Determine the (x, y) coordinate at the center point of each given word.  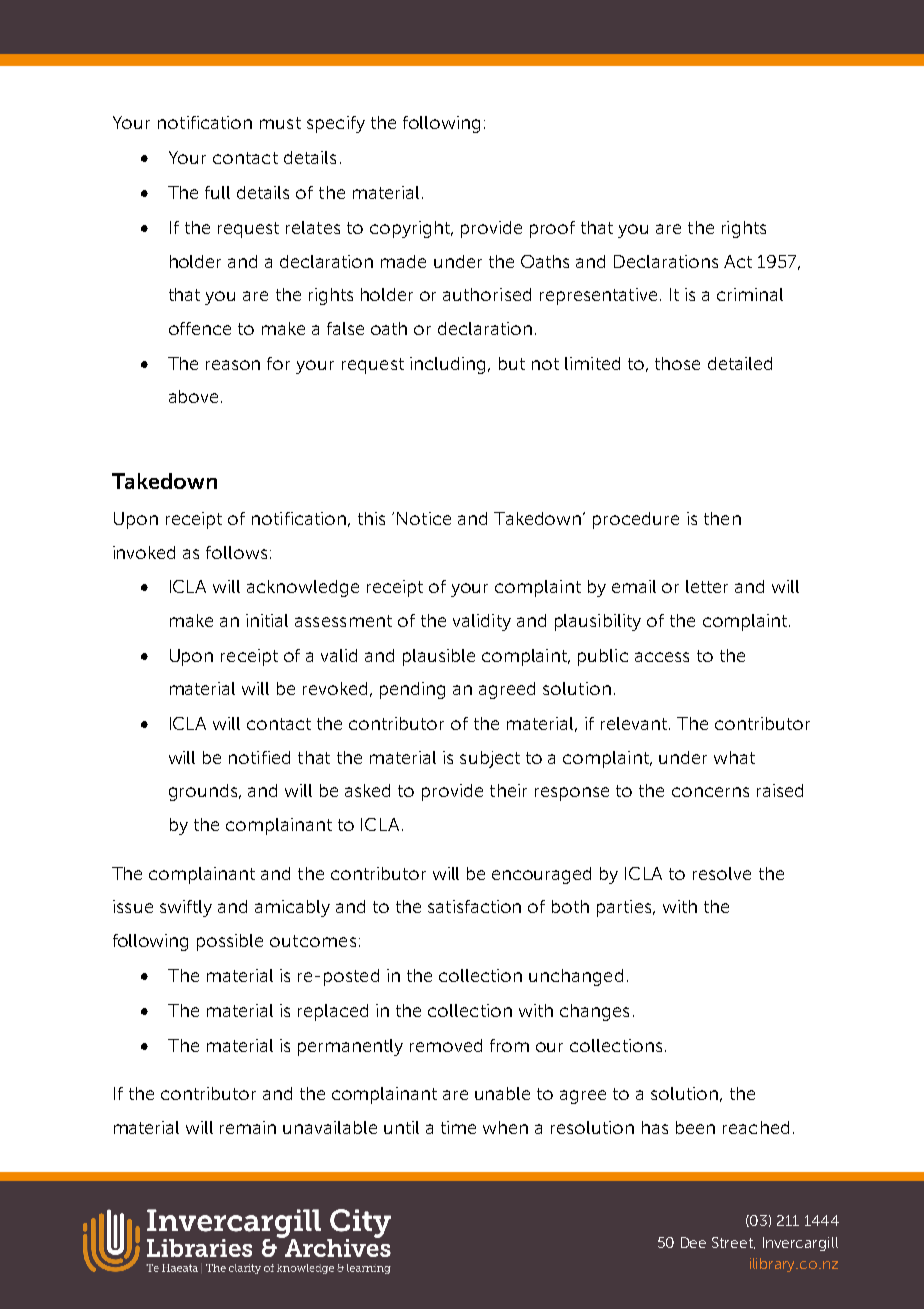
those (677, 363)
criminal (750, 294)
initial (267, 620)
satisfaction (474, 906)
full (217, 192)
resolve (722, 873)
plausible (439, 657)
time (458, 1127)
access (662, 657)
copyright (411, 229)
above (193, 396)
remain (248, 1127)
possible (230, 942)
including (447, 365)
